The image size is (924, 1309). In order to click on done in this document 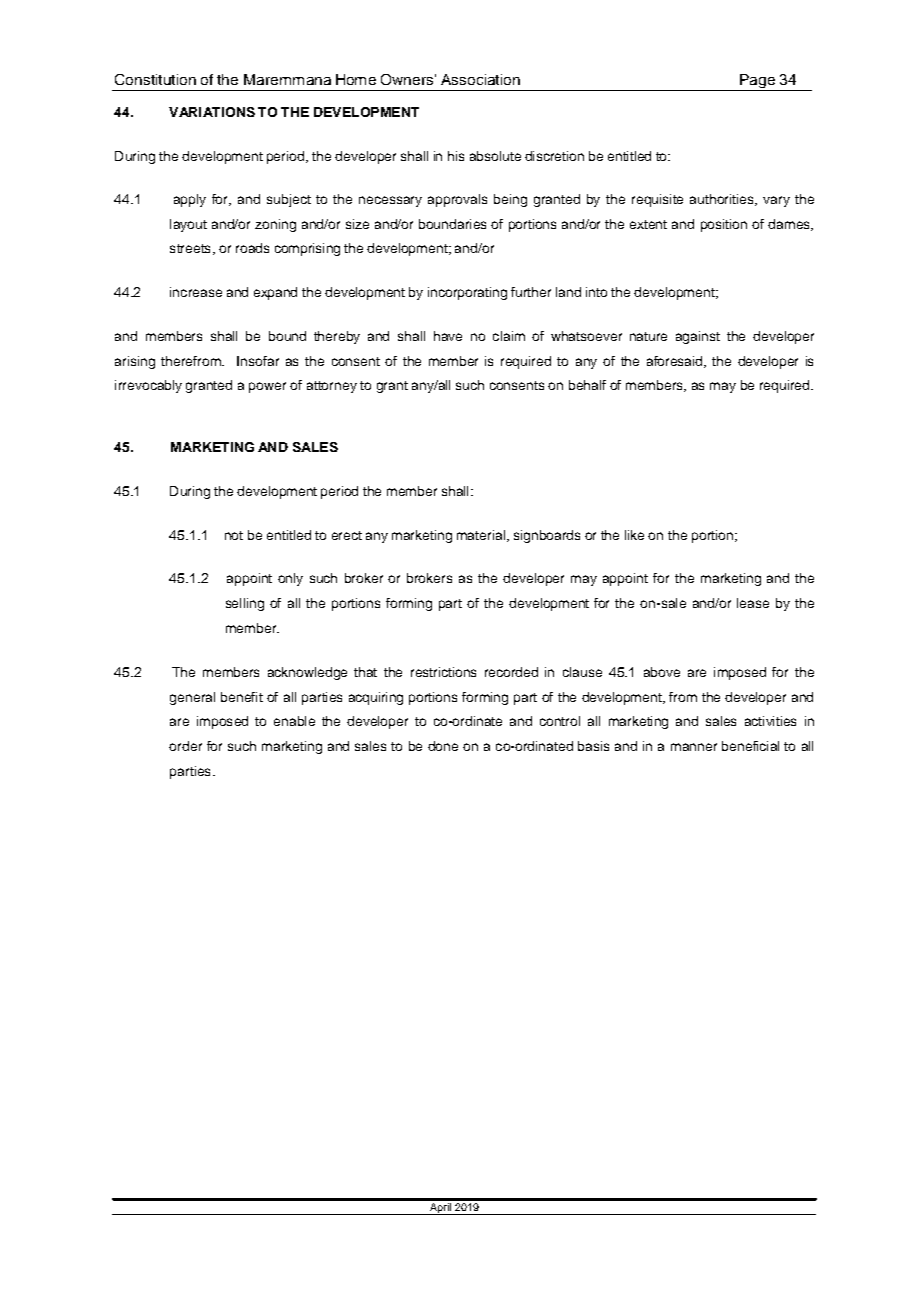, I will do `click(443, 746)`.
